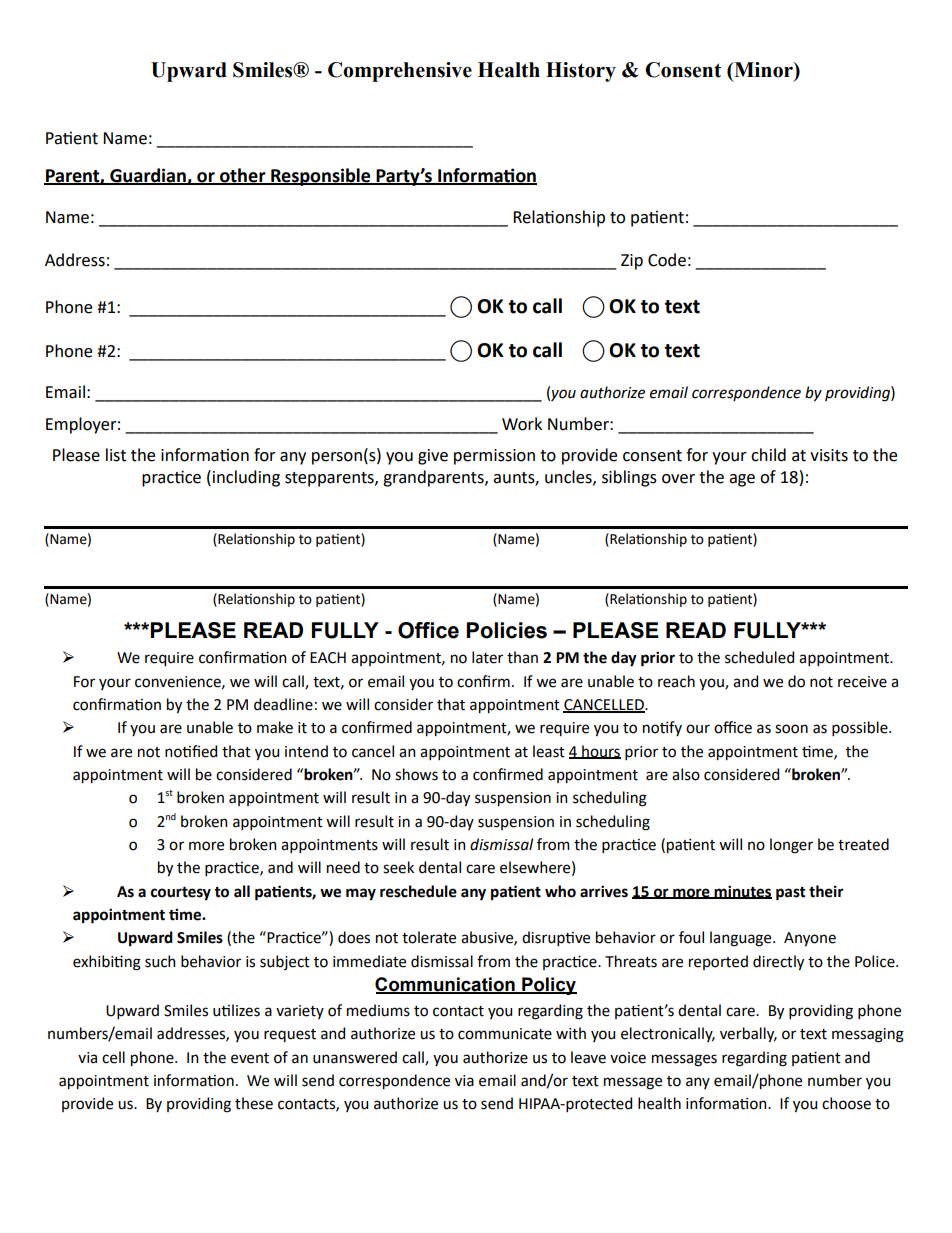 The image size is (952, 1233). I want to click on scheduled, so click(759, 657).
